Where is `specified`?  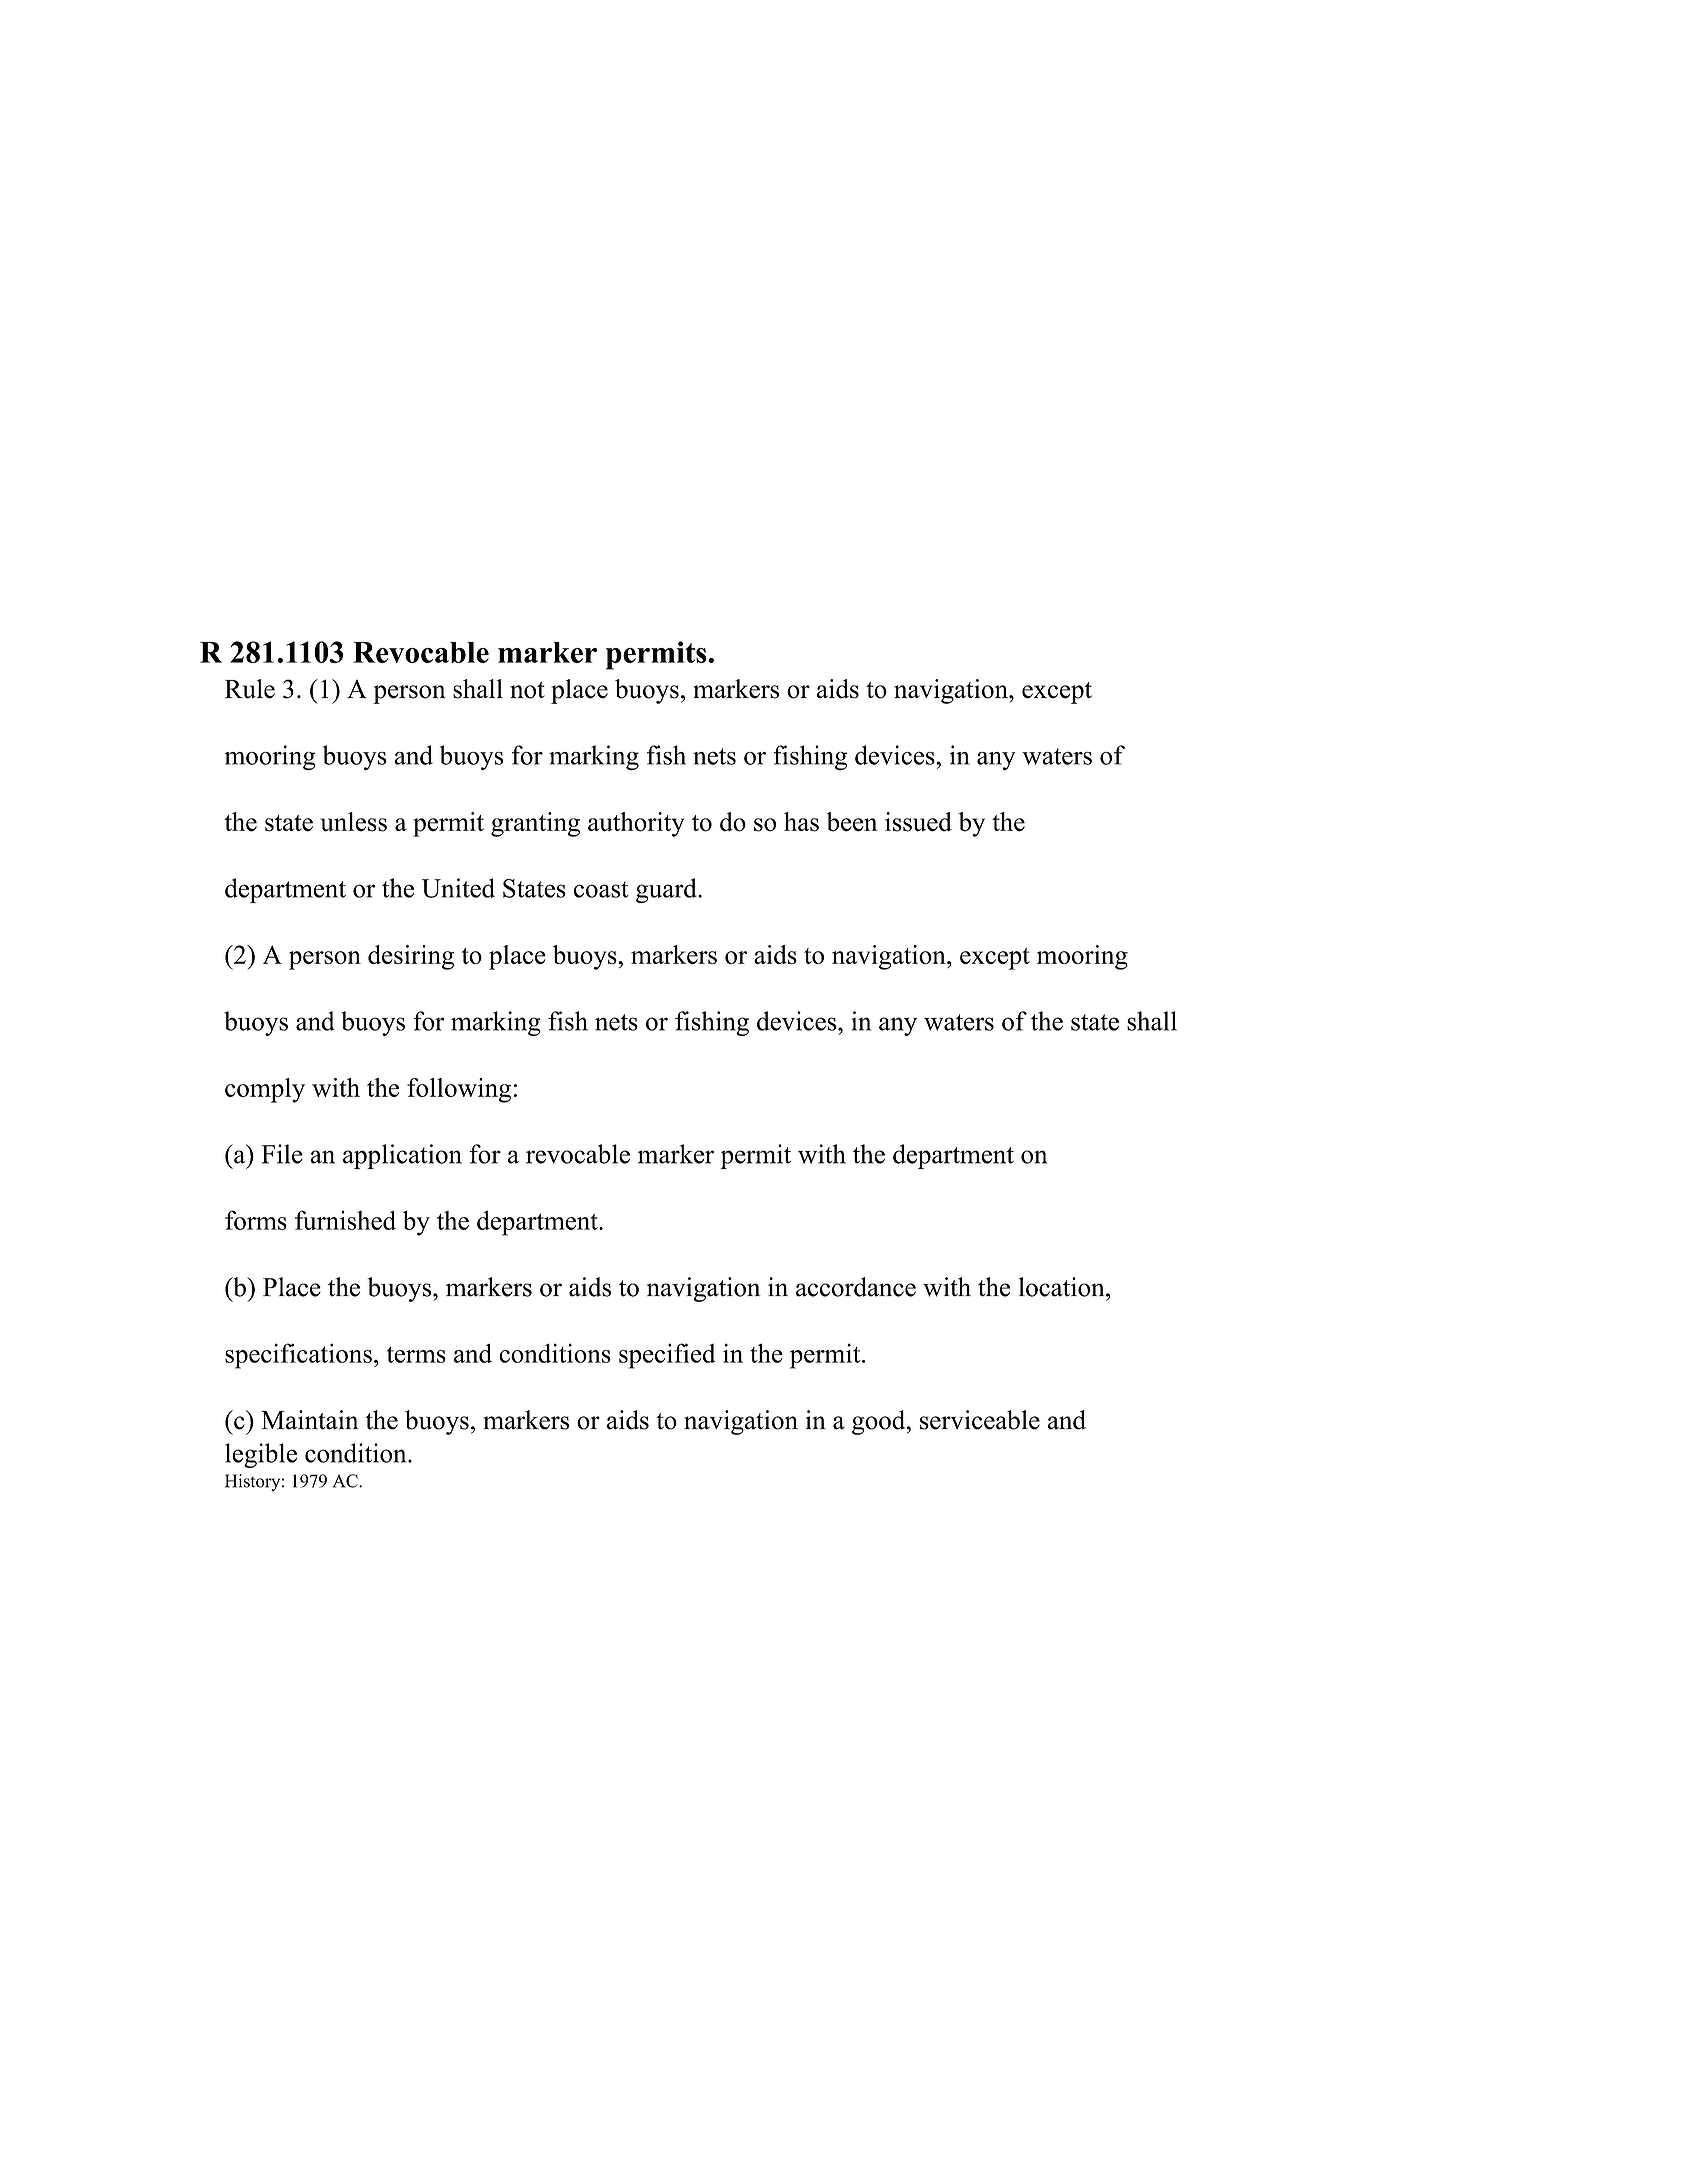
specified is located at coordinates (667, 1356).
